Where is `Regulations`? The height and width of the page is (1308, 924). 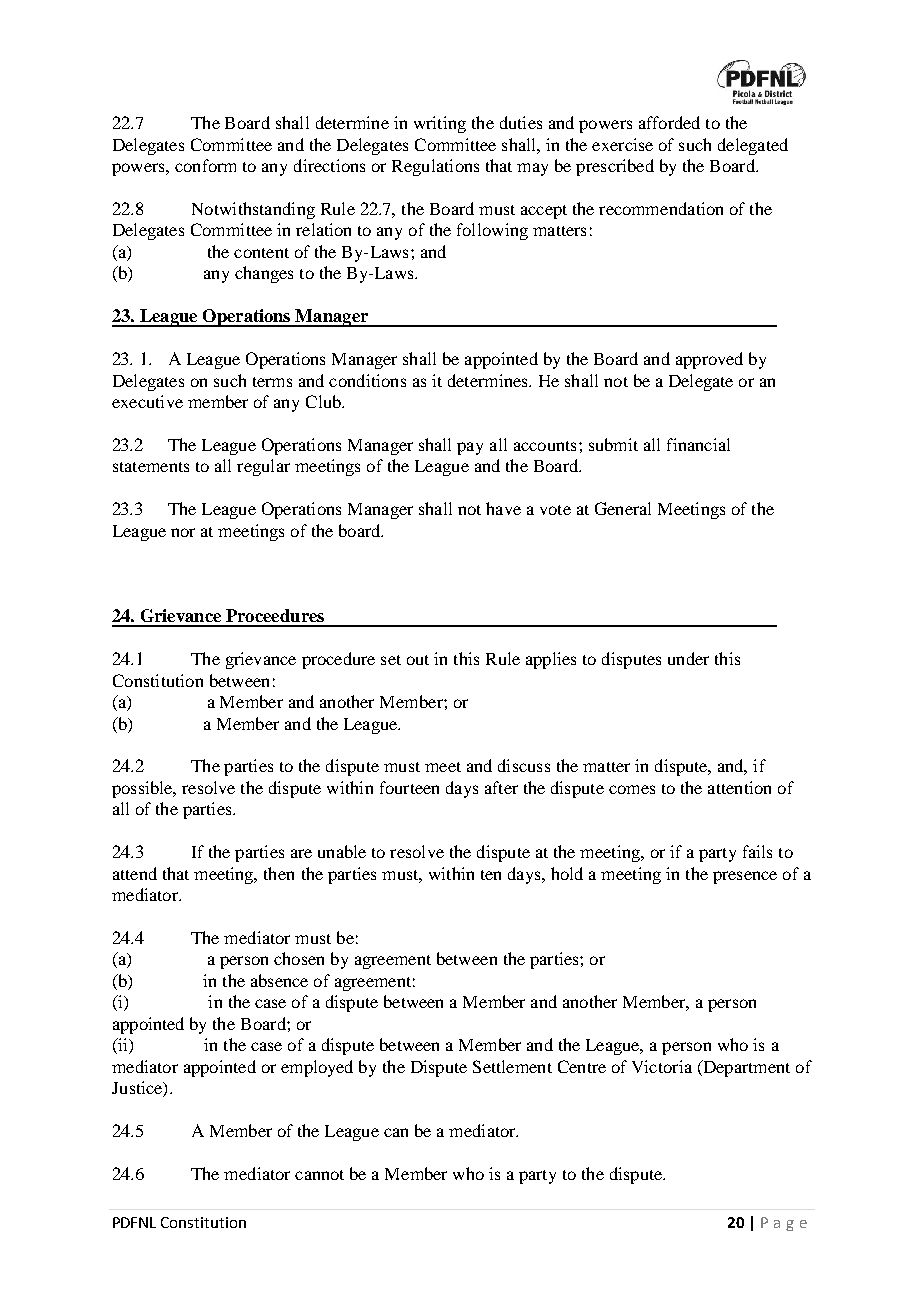
Regulations is located at coordinates (435, 167).
